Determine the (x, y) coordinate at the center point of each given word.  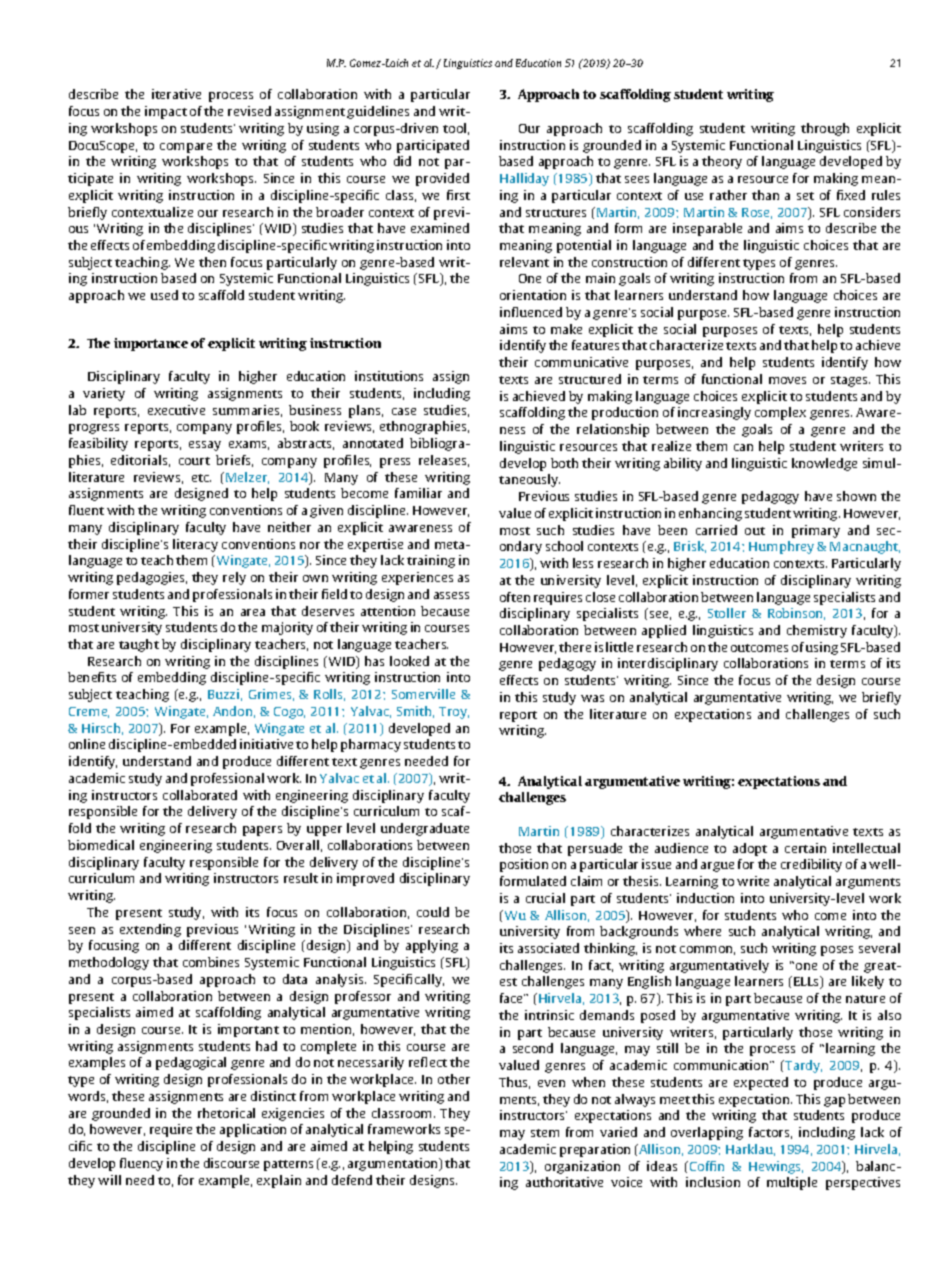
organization (582, 1167)
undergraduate (425, 829)
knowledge (824, 464)
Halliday (524, 179)
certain (805, 848)
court (194, 461)
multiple (792, 1183)
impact (166, 112)
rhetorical (226, 1113)
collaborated (200, 795)
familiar (418, 493)
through (825, 129)
